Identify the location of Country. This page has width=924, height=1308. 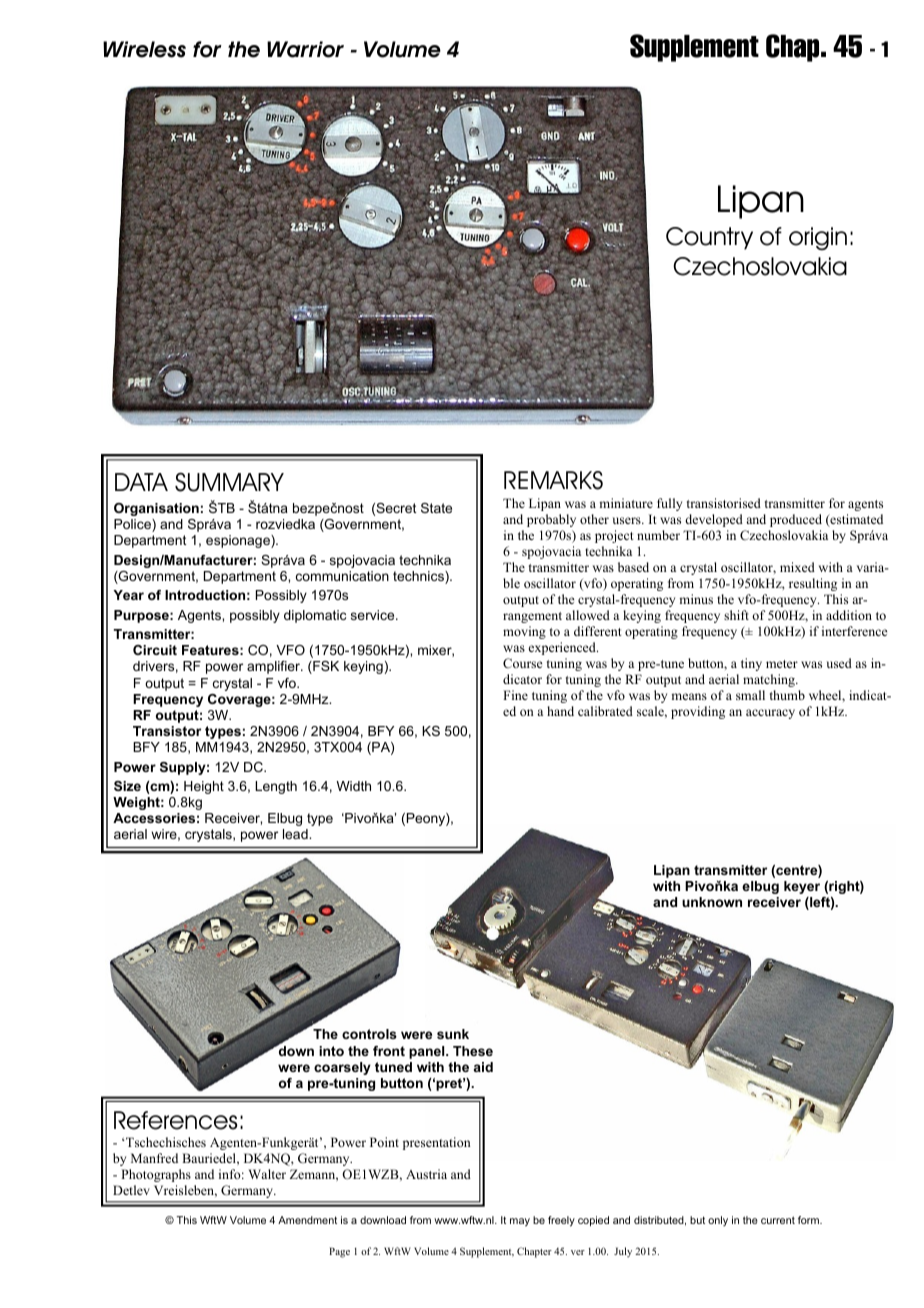
(709, 238).
